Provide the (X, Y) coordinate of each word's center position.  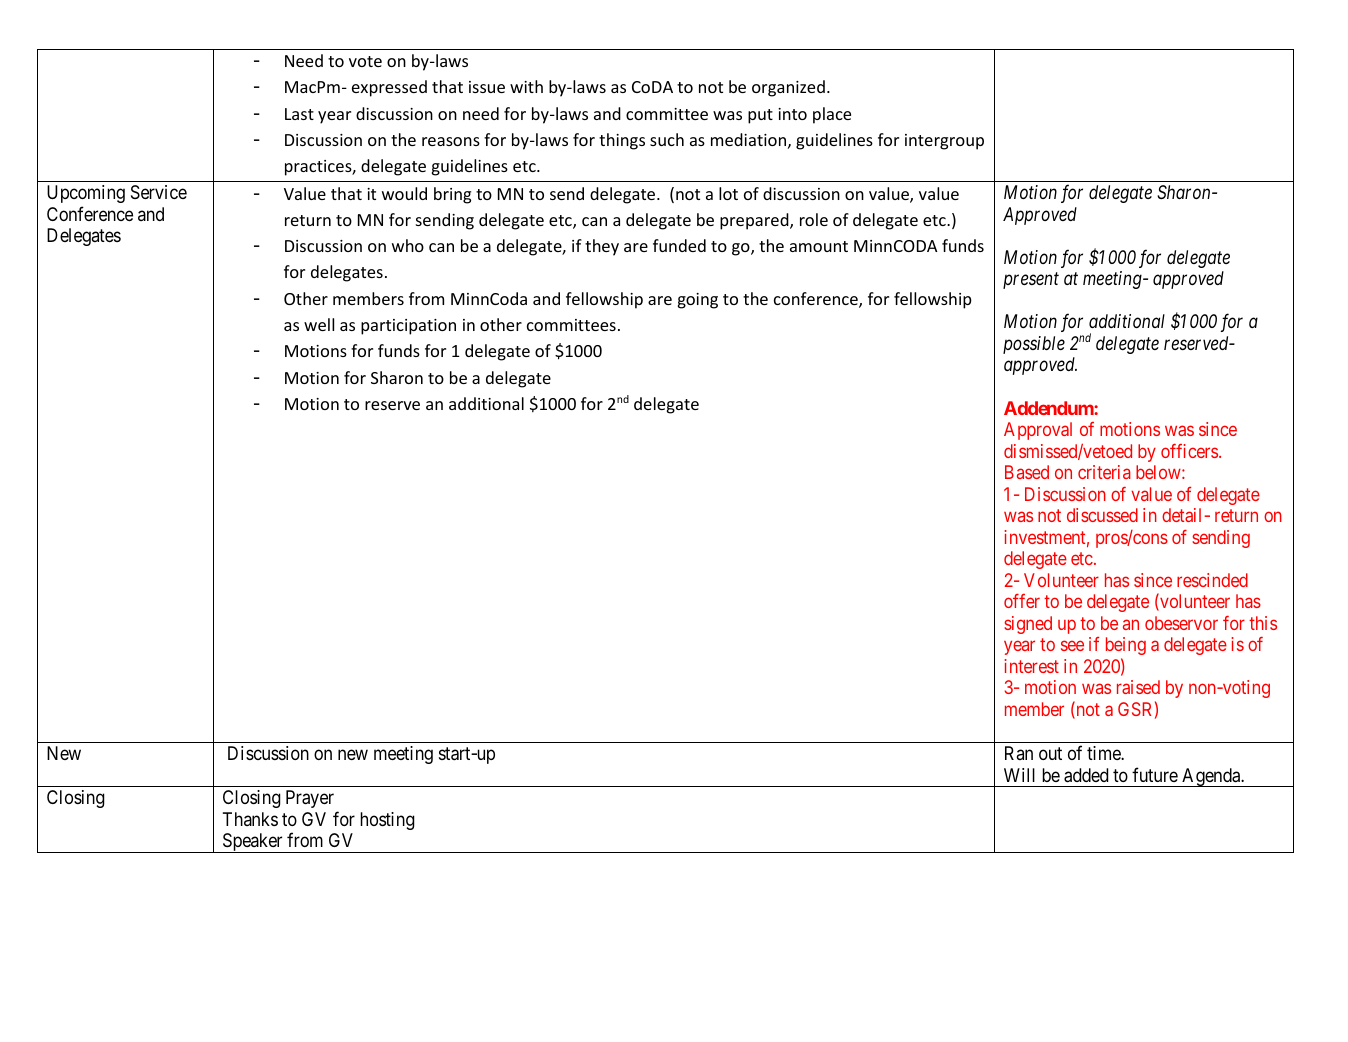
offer (1022, 601)
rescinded (1212, 580)
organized (788, 88)
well (319, 324)
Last (299, 114)
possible (1034, 345)
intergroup (944, 142)
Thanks (250, 819)
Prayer (310, 799)
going (698, 301)
